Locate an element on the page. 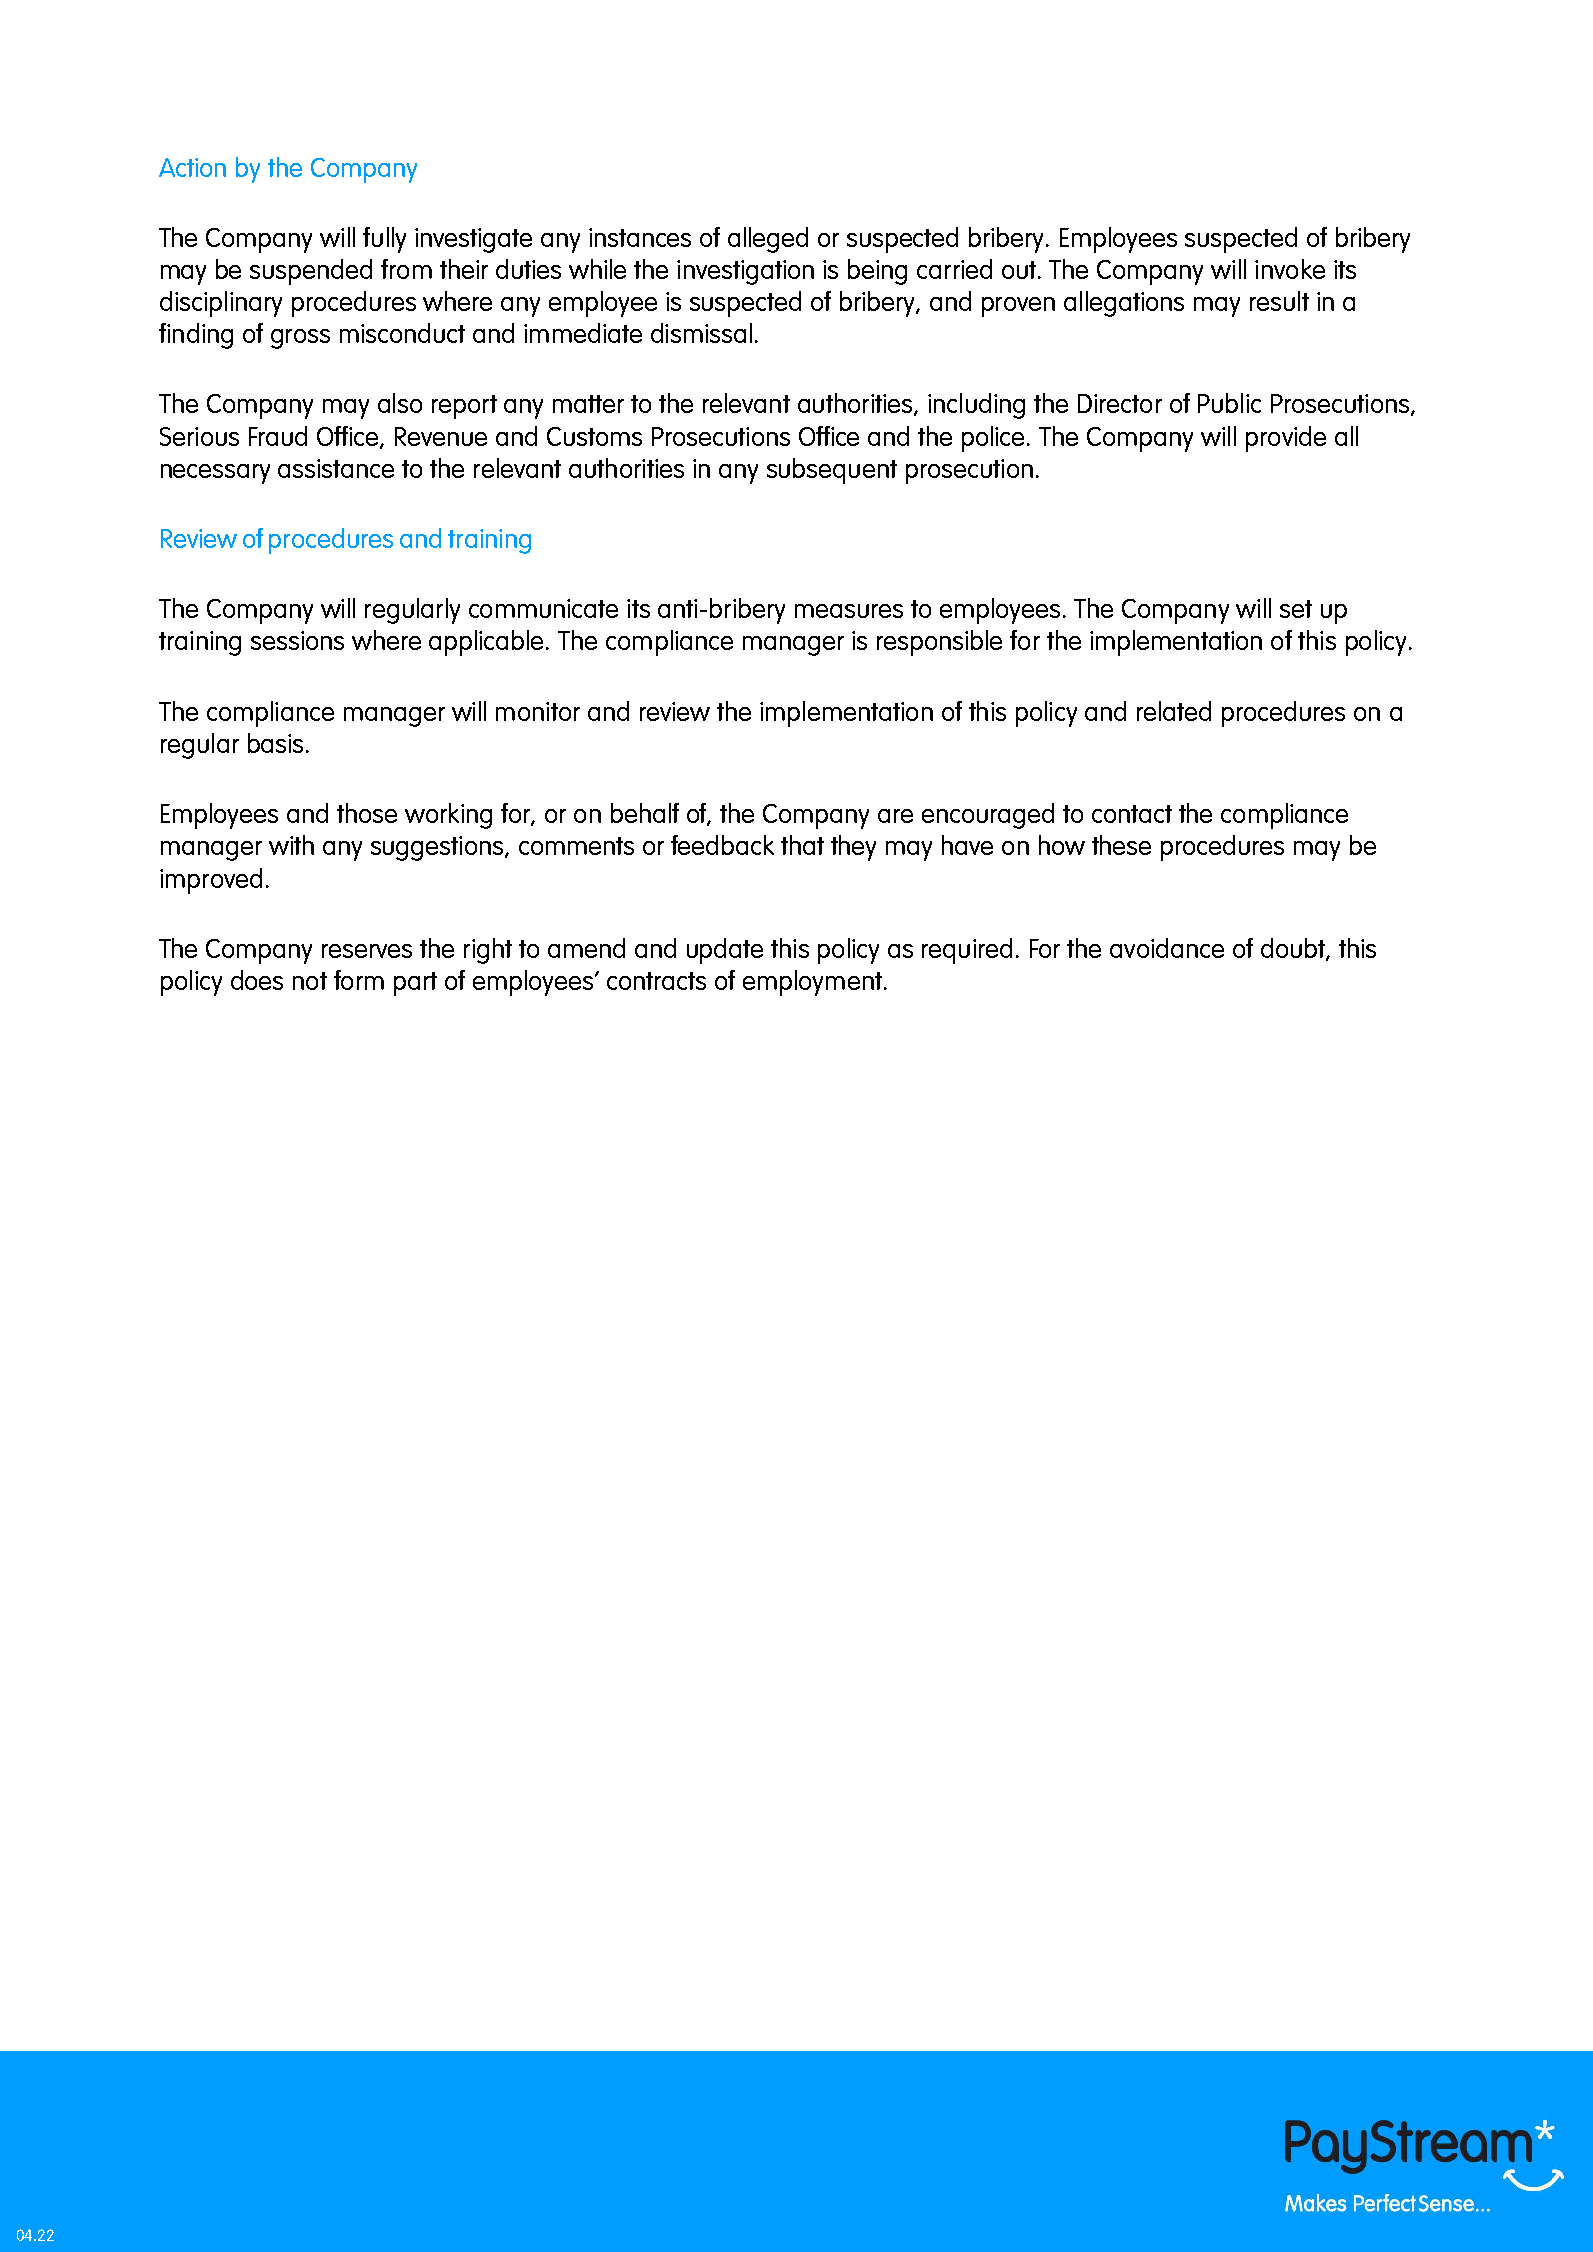 This image has height=2252, width=1593. behalf is located at coordinates (645, 813).
